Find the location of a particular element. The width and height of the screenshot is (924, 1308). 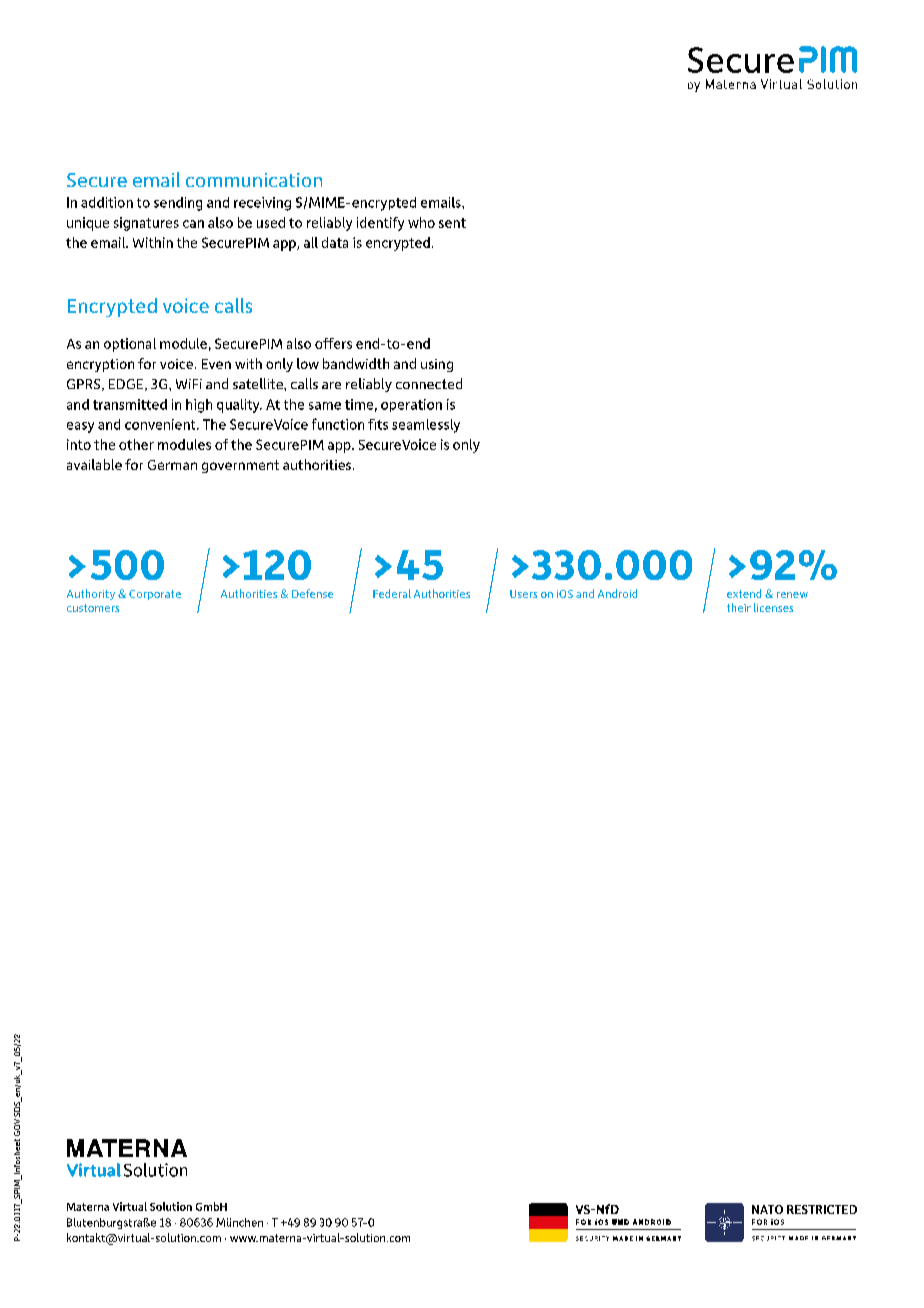

sending is located at coordinates (178, 204).
